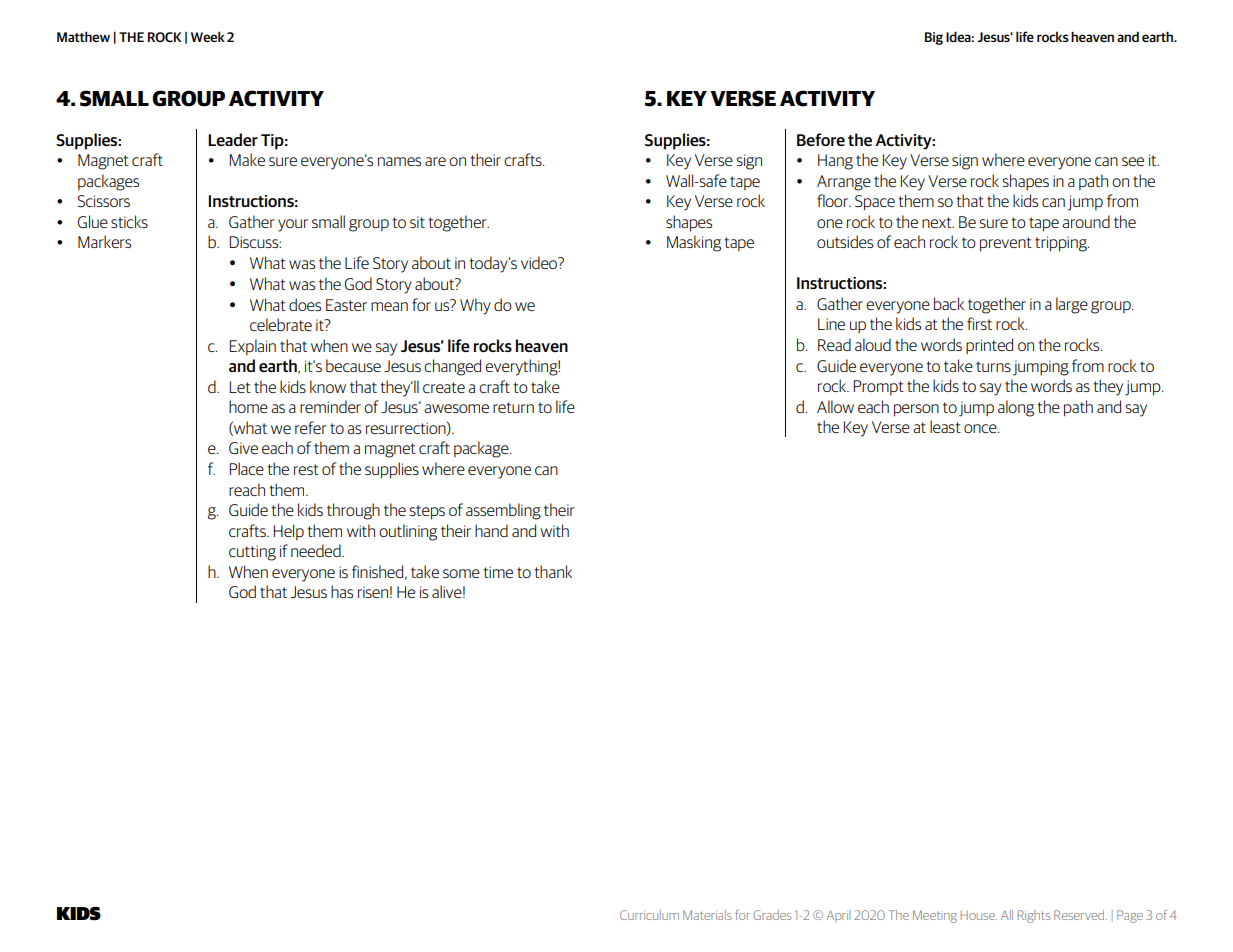 This screenshot has width=1233, height=952. What do you see at coordinates (821, 139) in the screenshot?
I see `Before` at bounding box center [821, 139].
